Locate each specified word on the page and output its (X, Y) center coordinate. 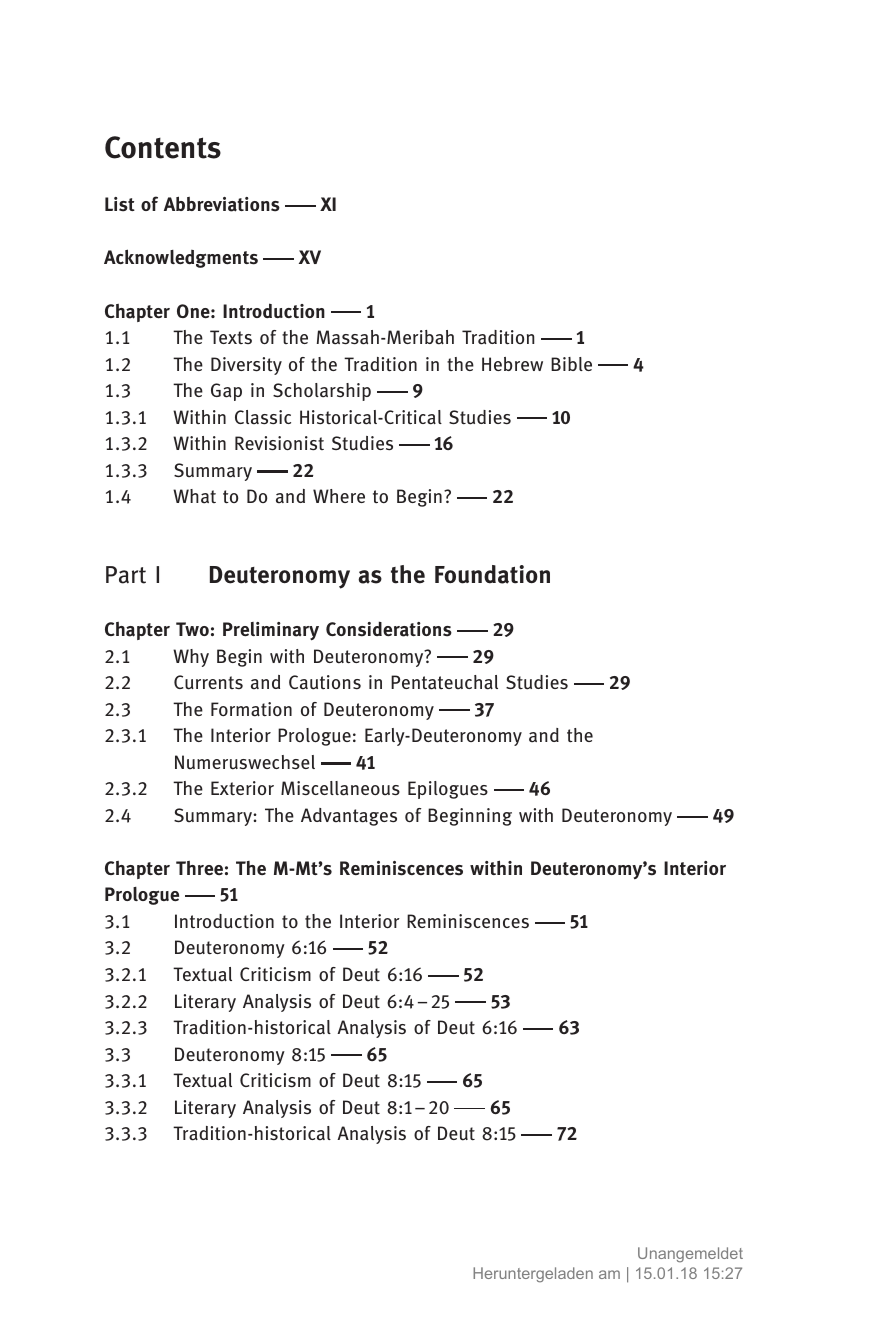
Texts (231, 337)
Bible (571, 364)
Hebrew (512, 364)
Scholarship (322, 392)
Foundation (492, 574)
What (194, 496)
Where (339, 496)
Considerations (389, 629)
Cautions (325, 682)
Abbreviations (222, 204)
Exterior (242, 788)
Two (192, 629)
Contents (163, 147)
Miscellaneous (340, 788)
